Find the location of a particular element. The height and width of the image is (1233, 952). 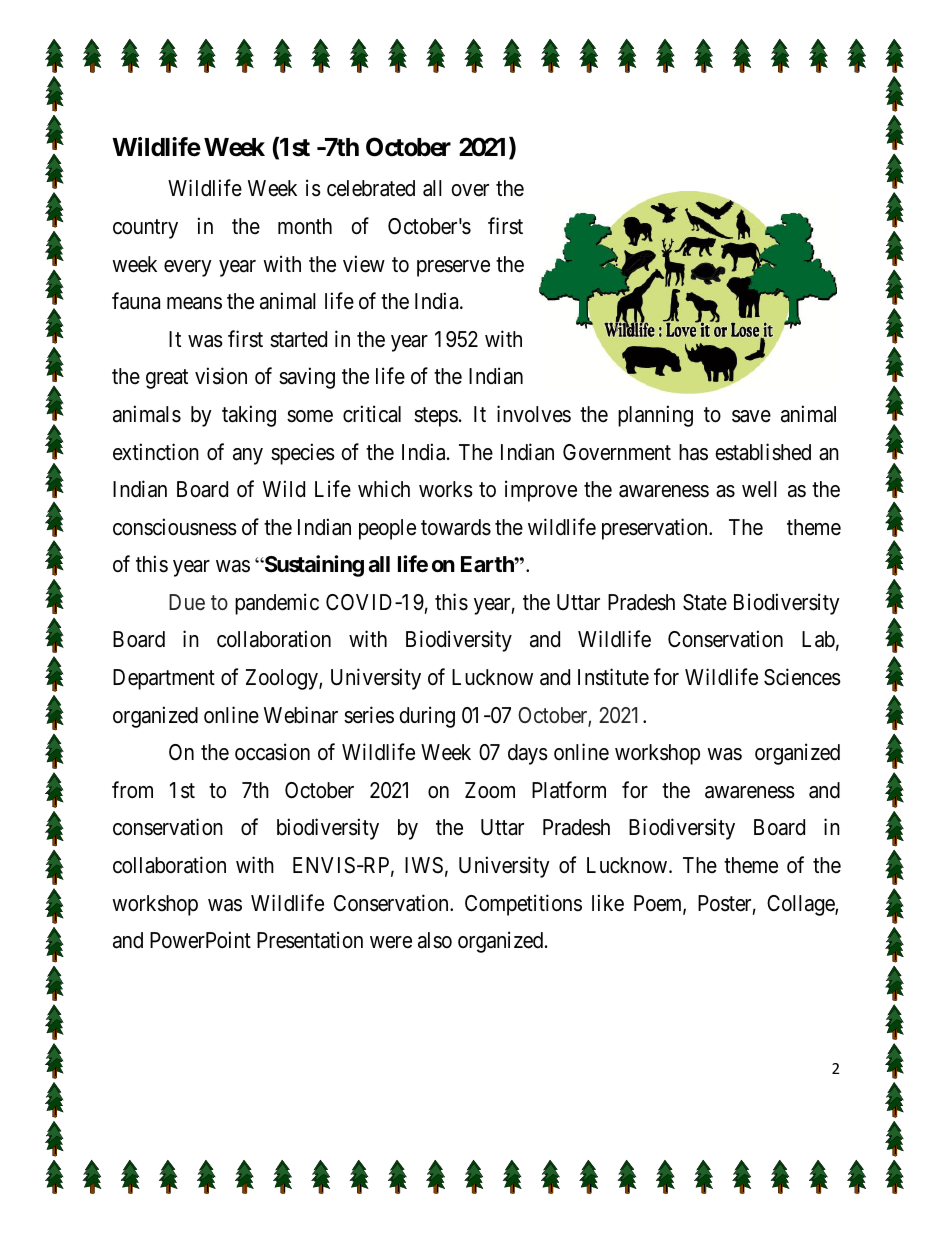

preserve is located at coordinates (453, 268).
